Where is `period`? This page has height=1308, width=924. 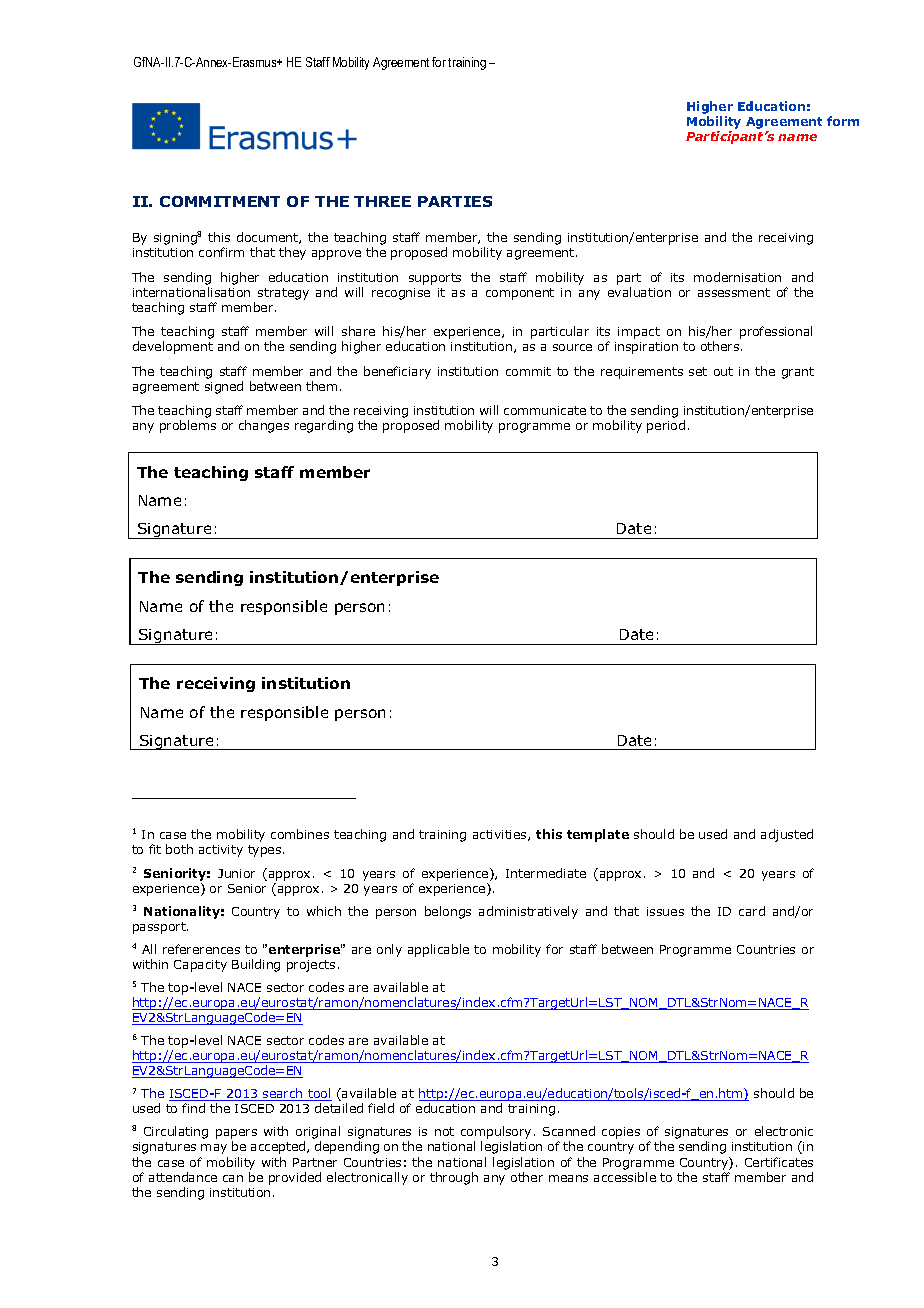
period is located at coordinates (666, 426).
